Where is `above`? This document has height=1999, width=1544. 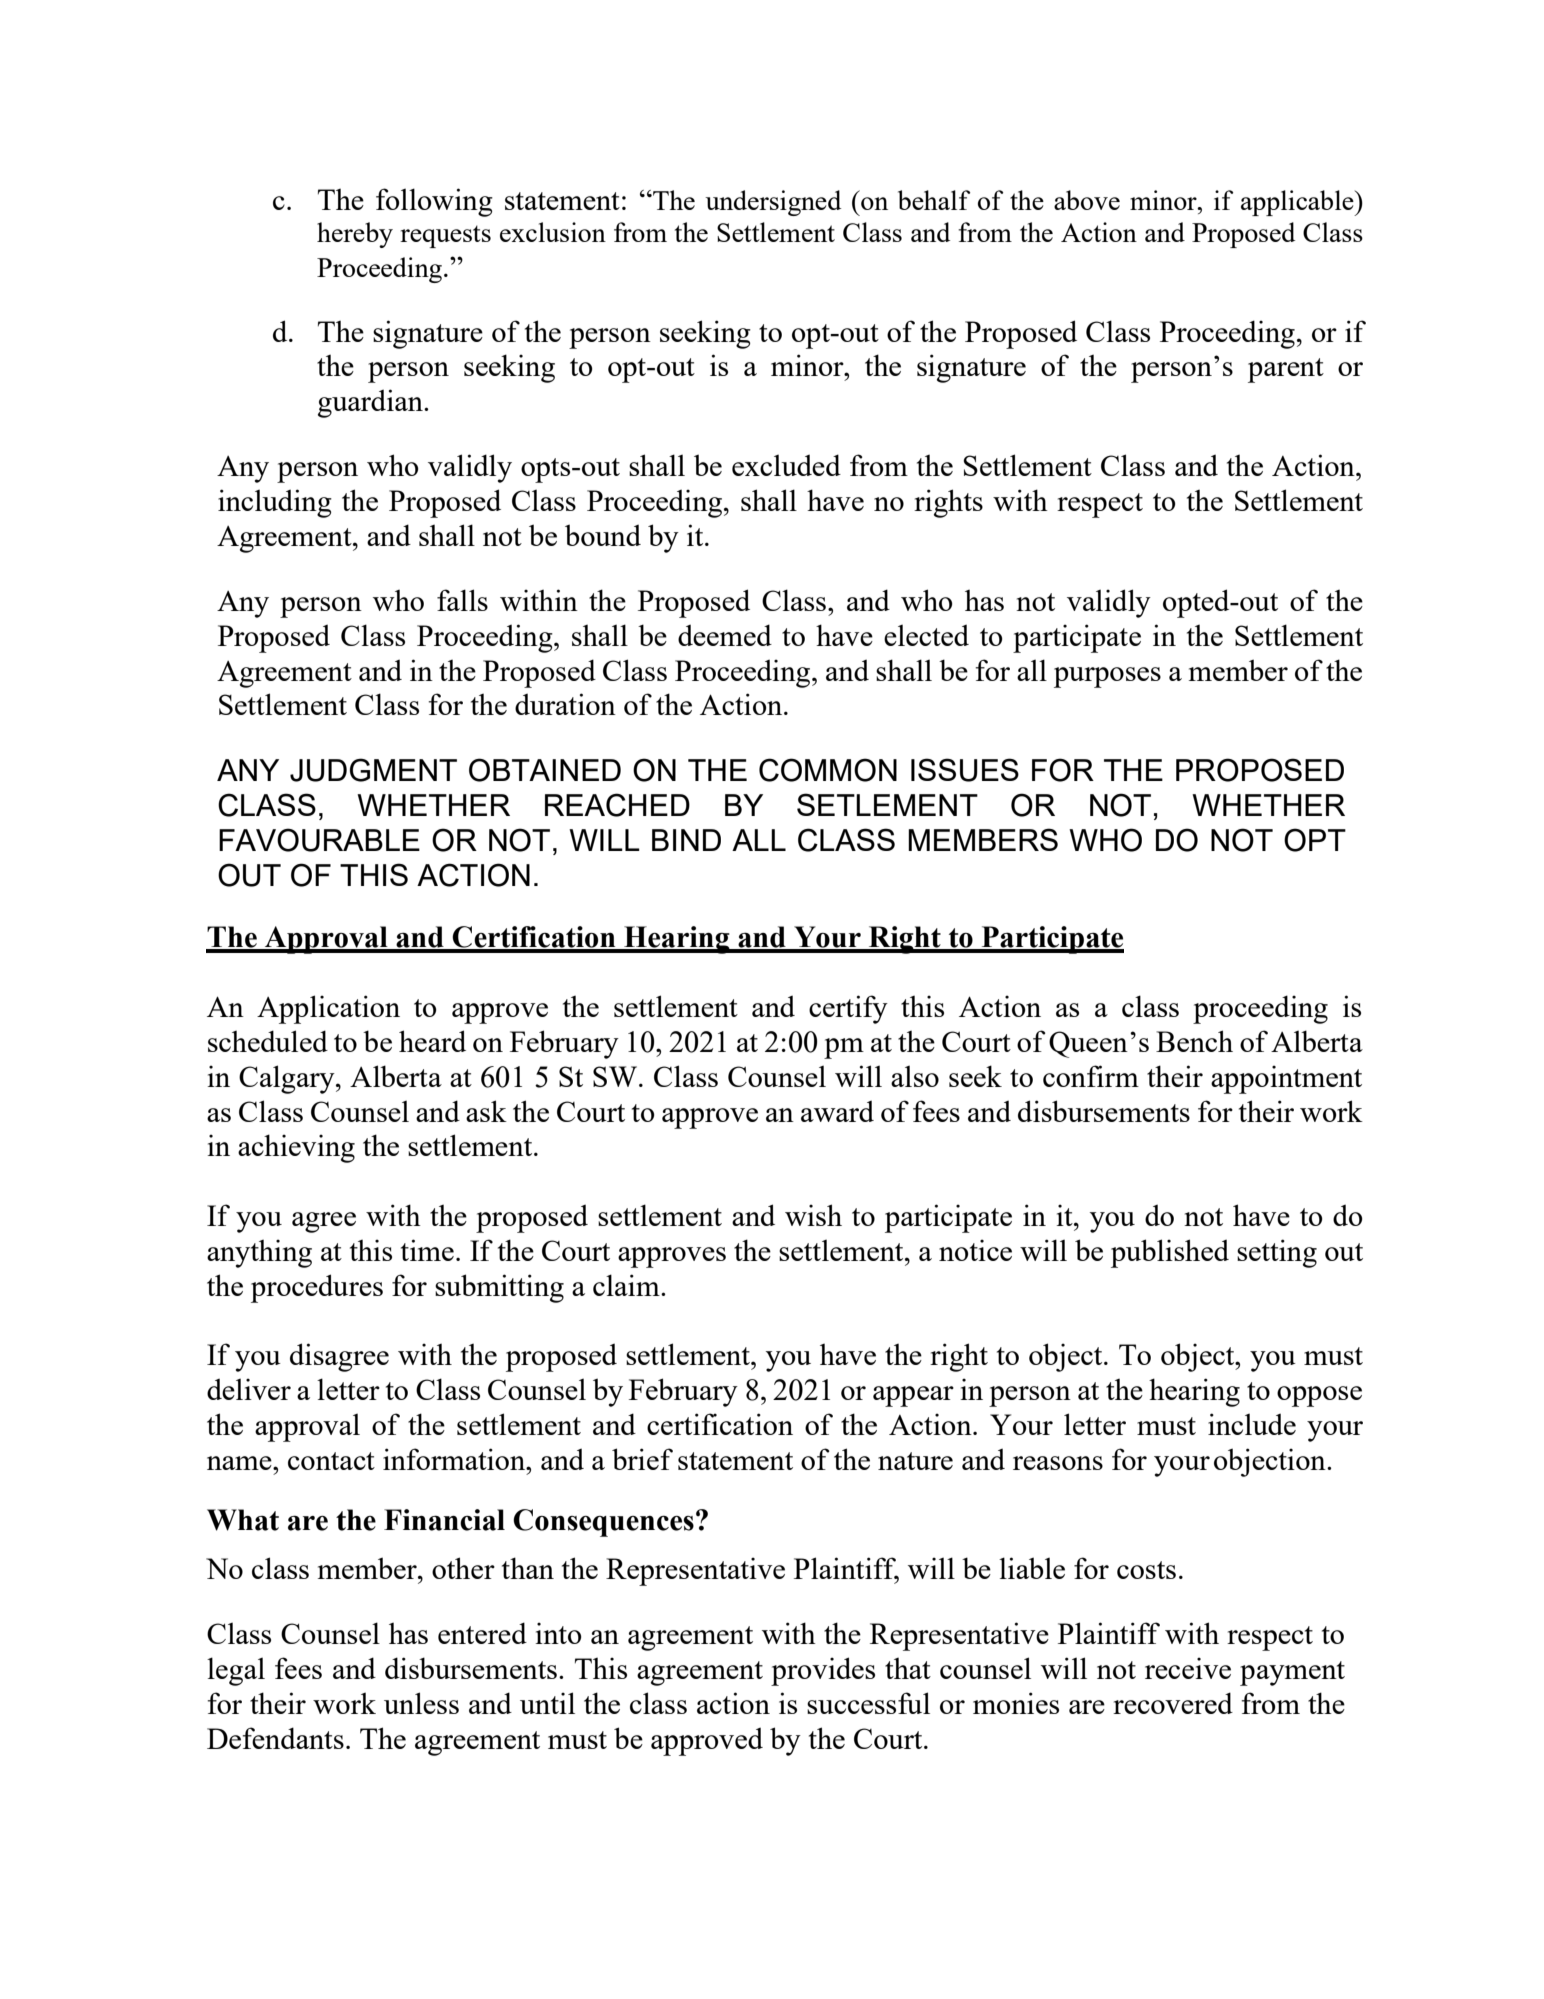
above is located at coordinates (1087, 200).
